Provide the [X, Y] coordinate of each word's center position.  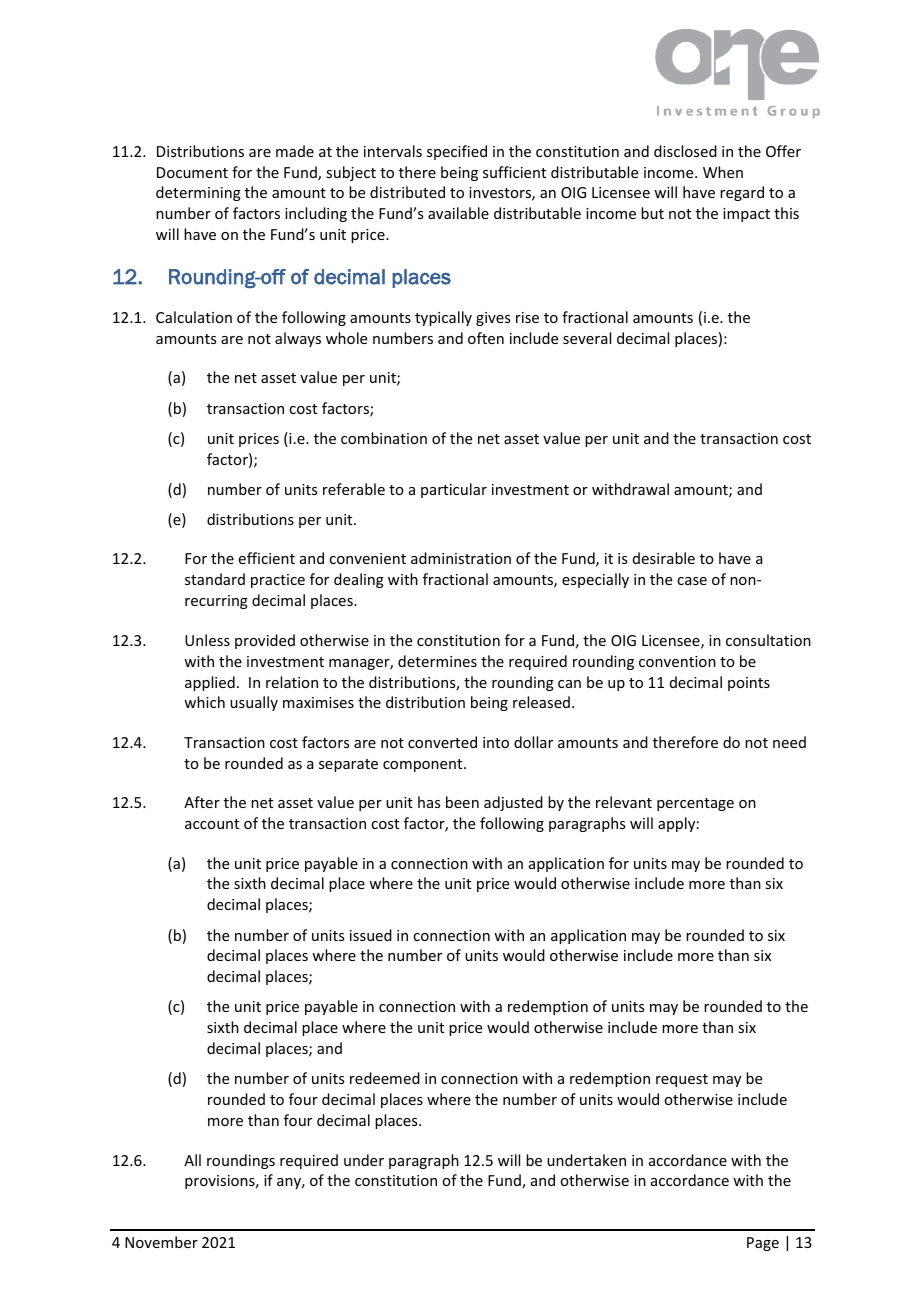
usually [254, 703]
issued [371, 935]
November [161, 1242]
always [298, 339]
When [723, 172]
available [458, 213]
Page [763, 1244]
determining [198, 193]
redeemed [385, 1078]
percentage [695, 804]
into [496, 742]
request [682, 1080]
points [749, 684]
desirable [664, 558]
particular [454, 490]
